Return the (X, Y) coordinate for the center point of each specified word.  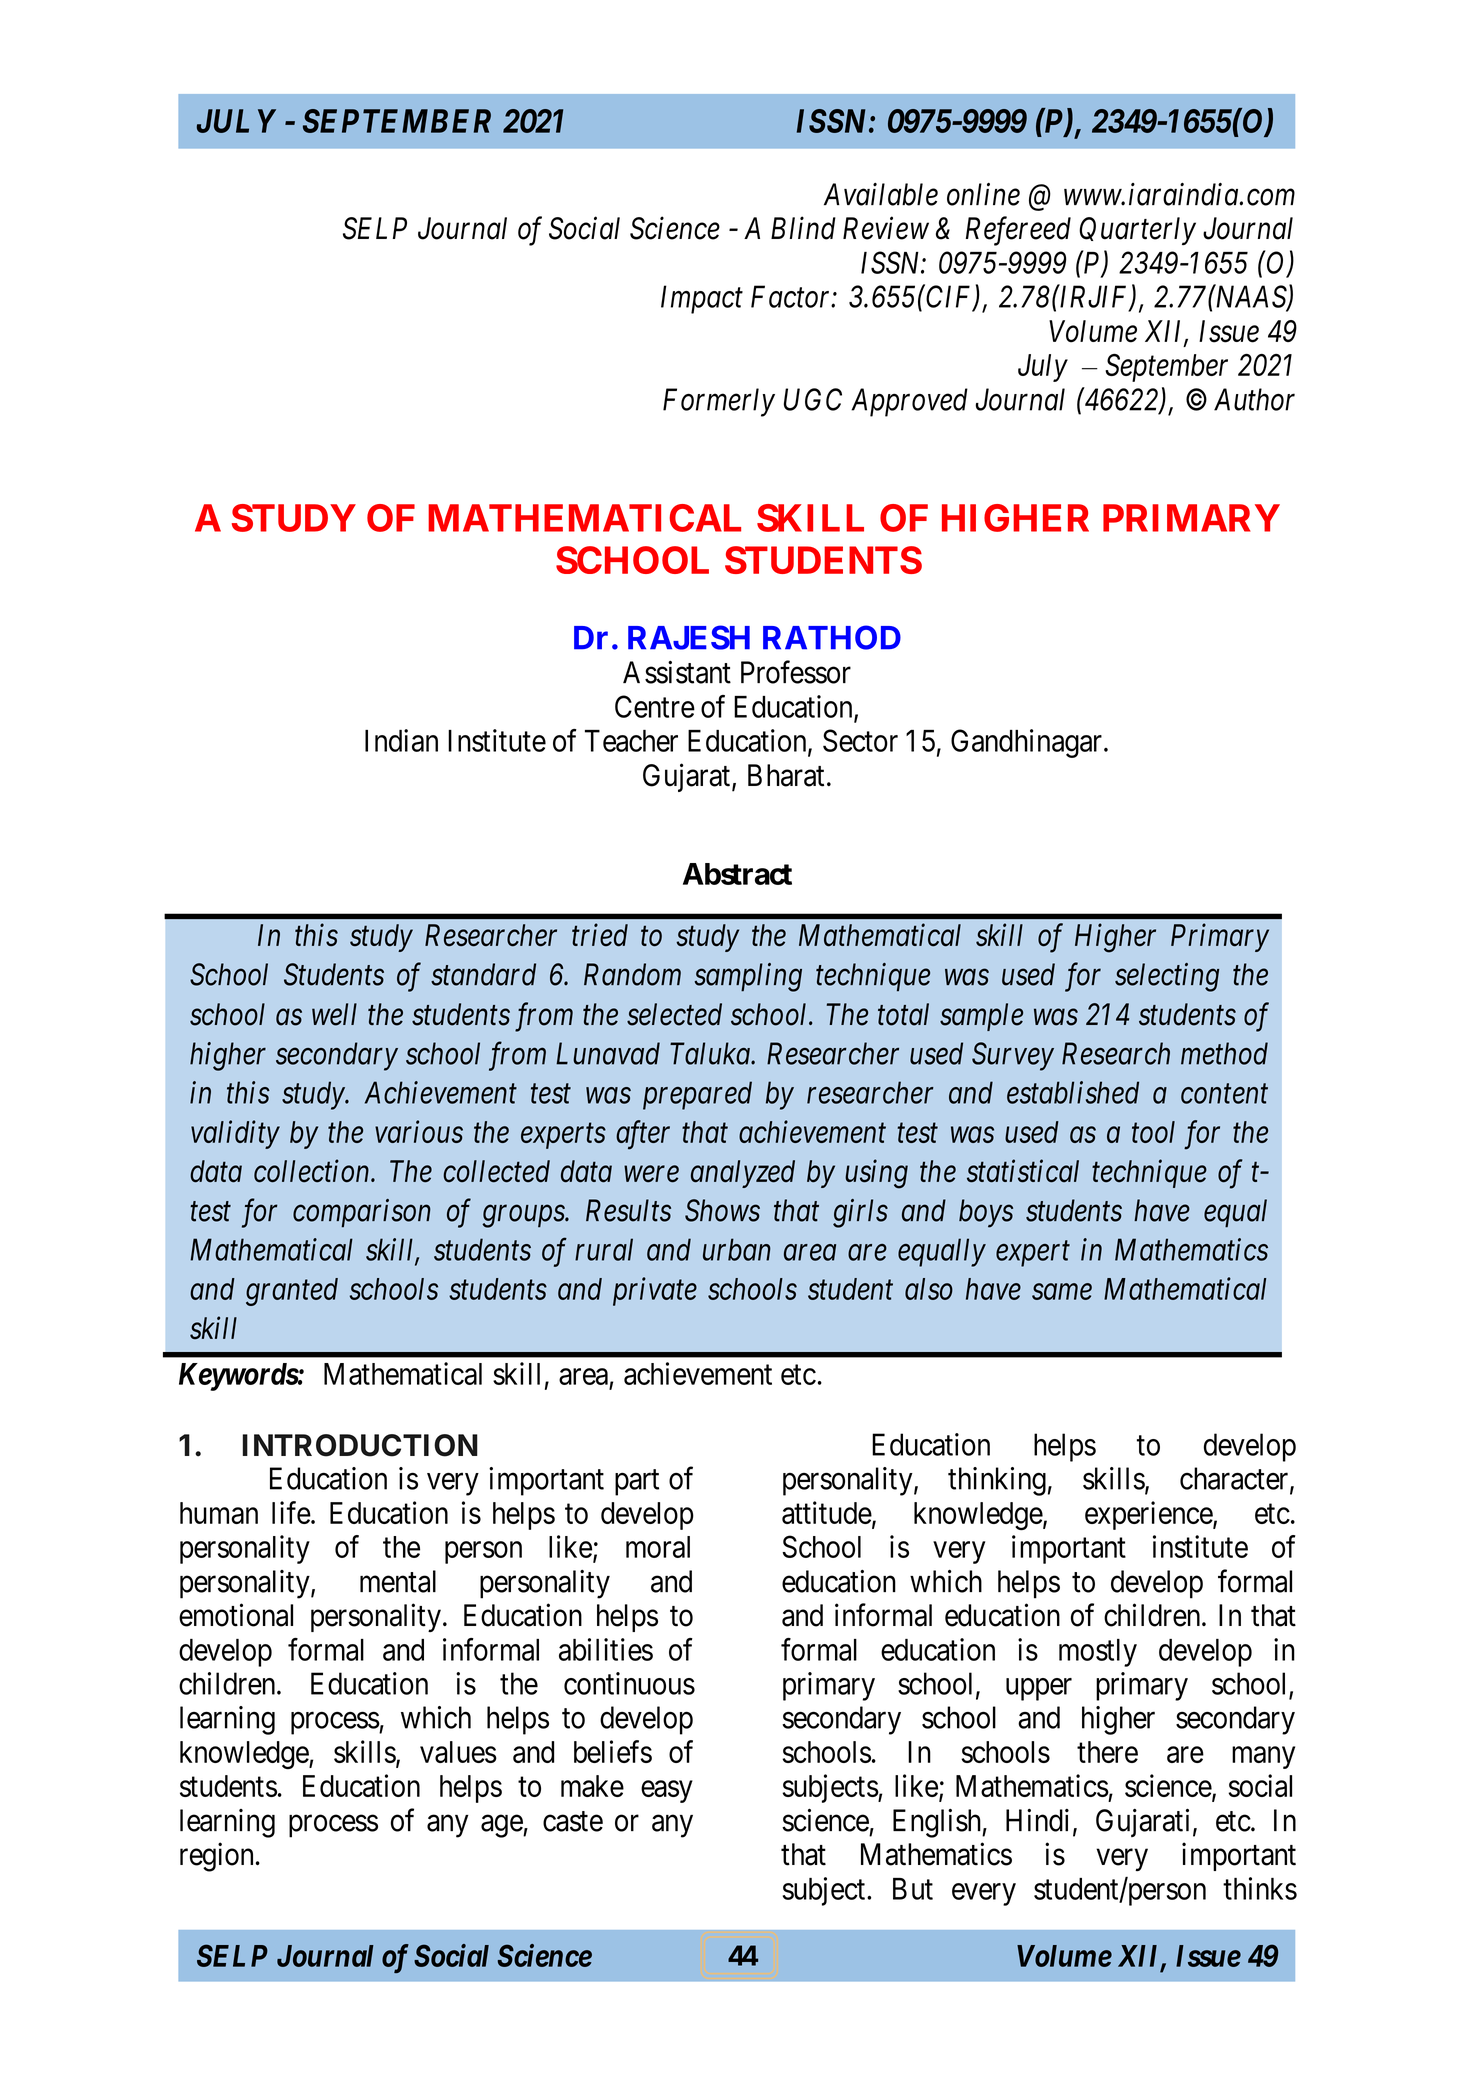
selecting (1167, 977)
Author (1254, 399)
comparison (362, 1213)
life (291, 1512)
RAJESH (689, 637)
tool (1153, 1132)
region (216, 1857)
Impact (702, 300)
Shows (722, 1210)
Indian (401, 740)
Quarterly (1137, 231)
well (334, 1014)
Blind (803, 228)
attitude (827, 1512)
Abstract (737, 874)
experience (1149, 1515)
